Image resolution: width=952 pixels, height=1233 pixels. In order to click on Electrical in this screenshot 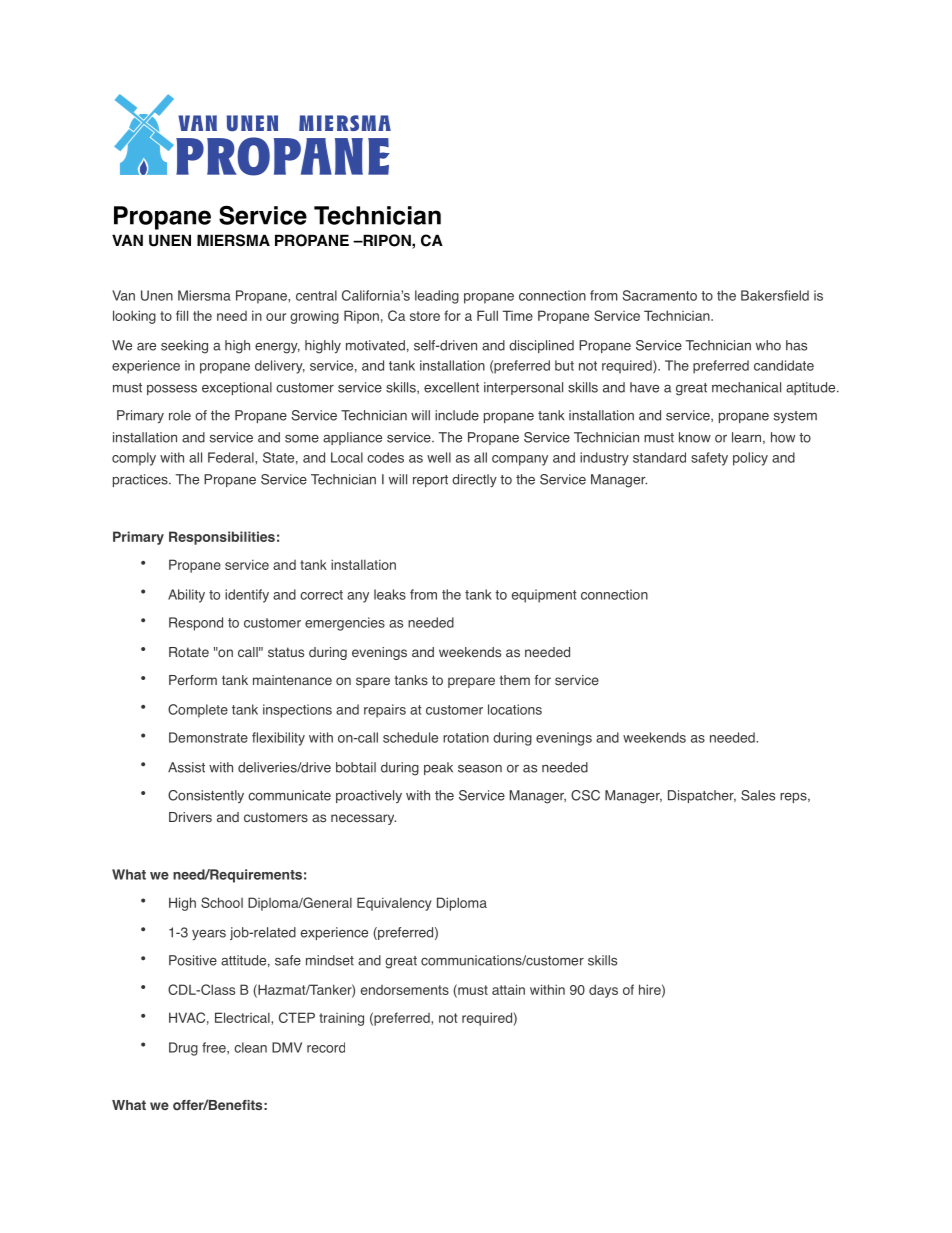, I will do `click(243, 1017)`.
